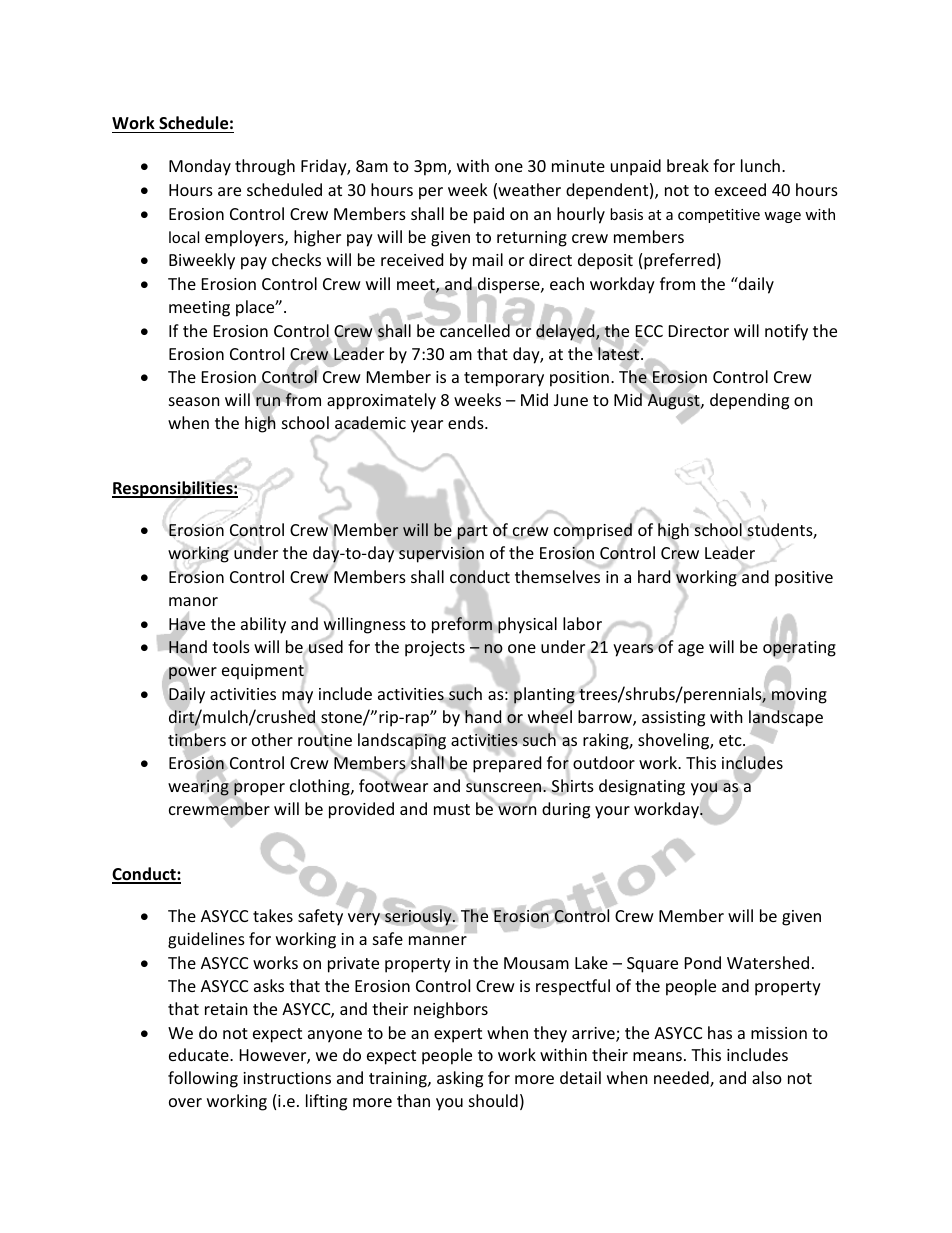  Describe the element at coordinates (532, 239) in the image. I see `returning` at that location.
